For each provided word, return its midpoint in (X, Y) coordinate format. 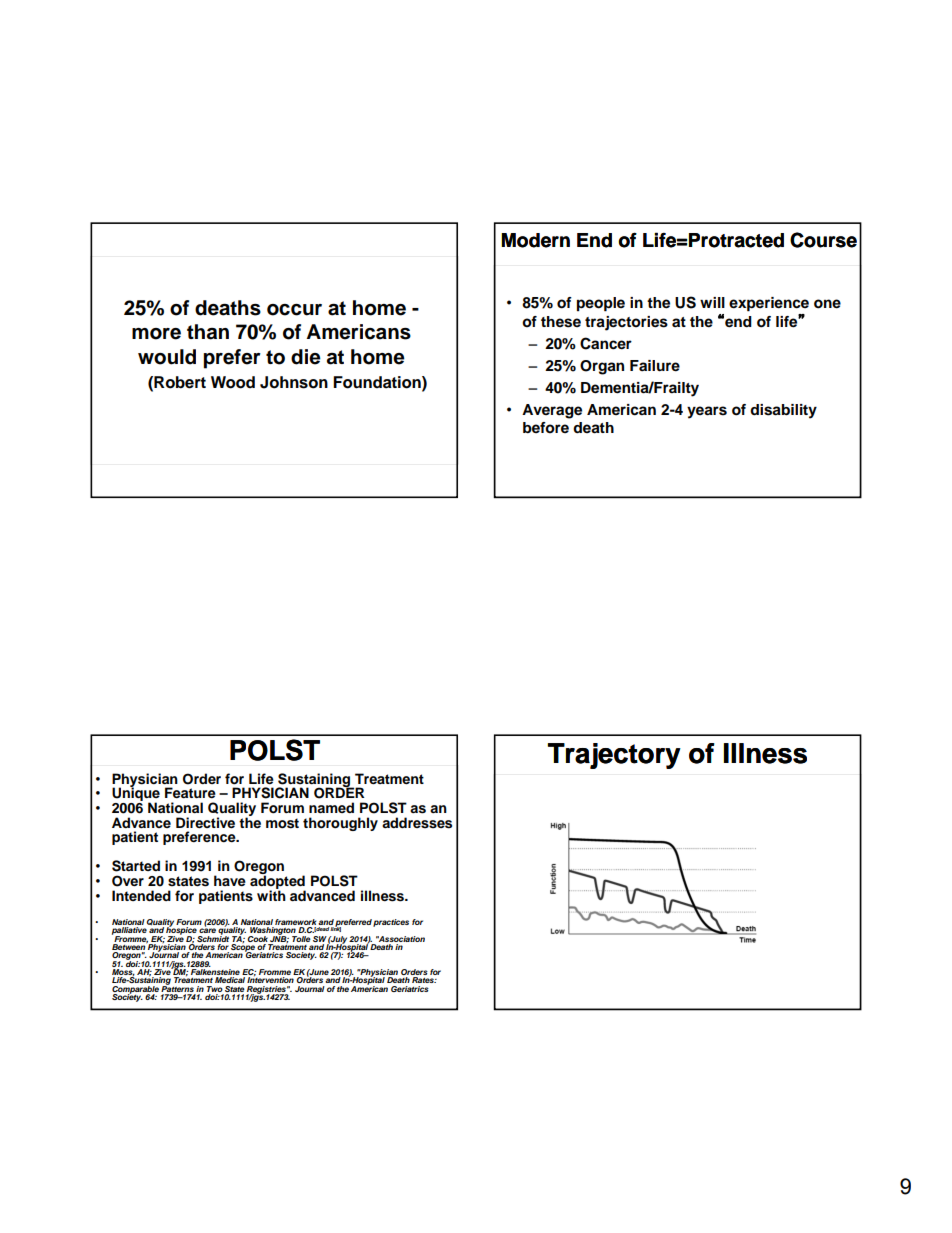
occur (294, 310)
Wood (233, 382)
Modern (535, 240)
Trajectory (614, 756)
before (546, 428)
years (707, 412)
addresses (417, 823)
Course (823, 240)
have (230, 880)
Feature (190, 792)
